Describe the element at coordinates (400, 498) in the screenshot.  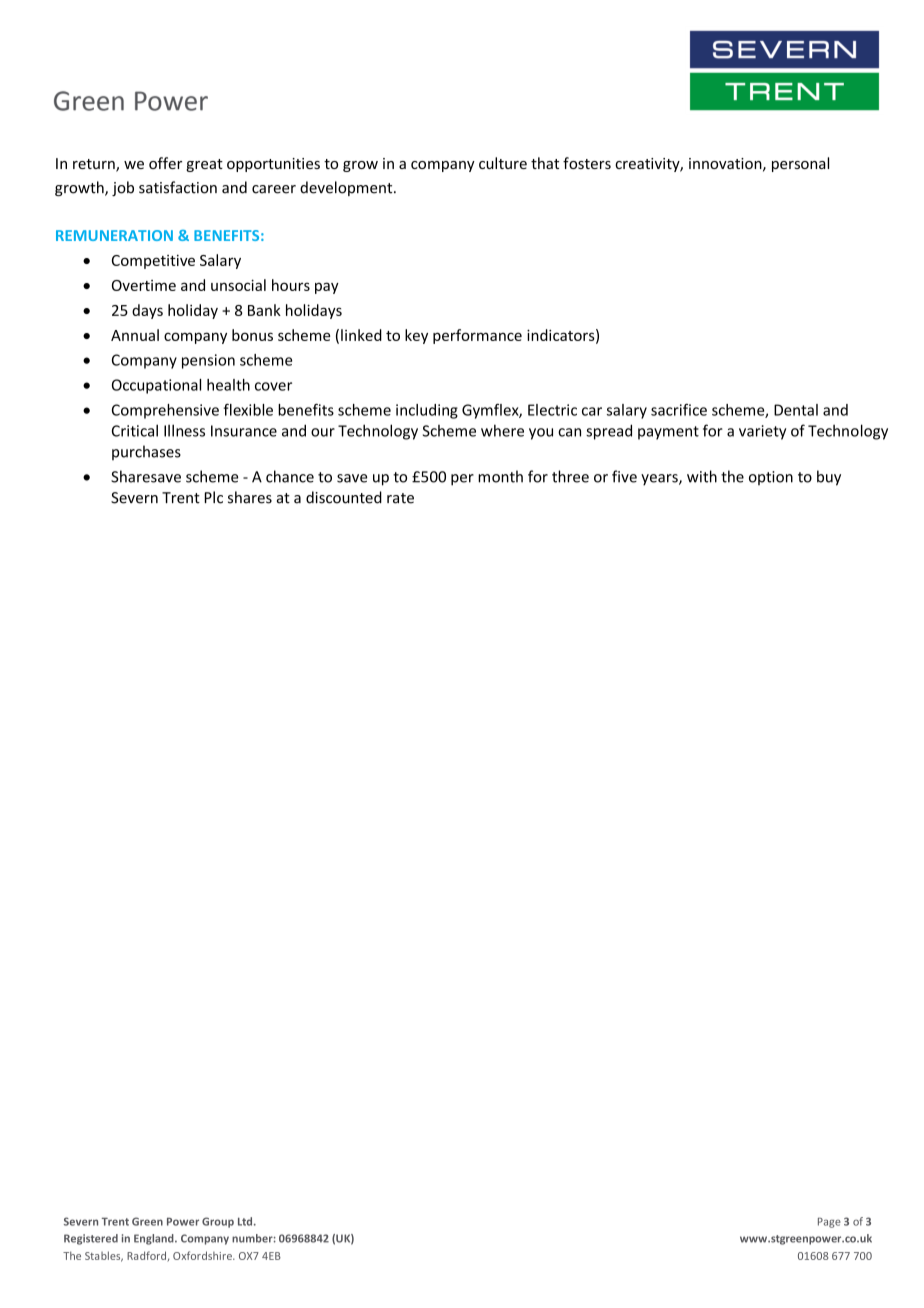
I see `rate` at that location.
